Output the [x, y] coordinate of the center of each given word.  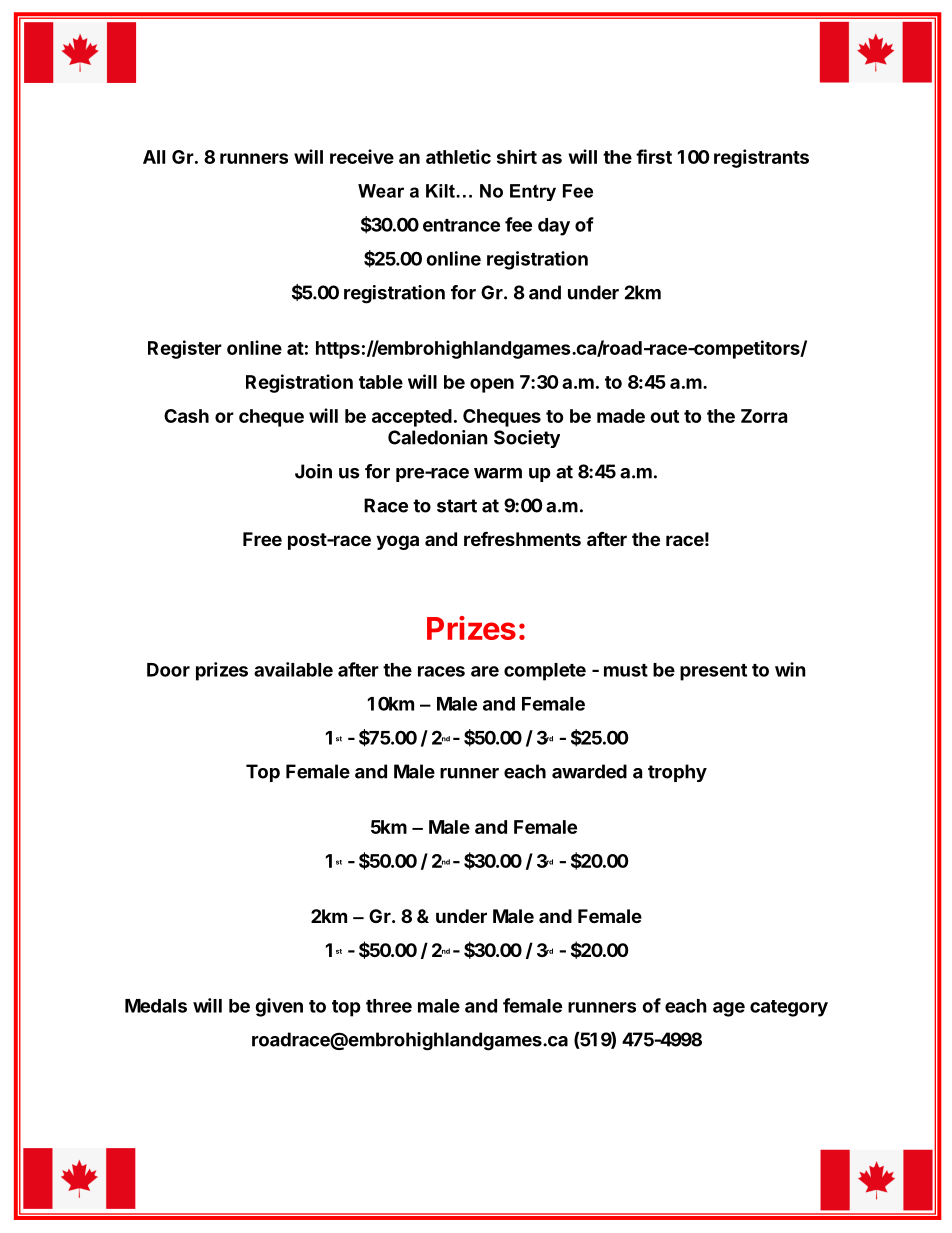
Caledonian [438, 437]
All [154, 157]
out [664, 416]
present [713, 672]
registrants [761, 158]
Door [168, 670]
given [279, 1007]
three [389, 1006]
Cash [186, 416]
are [485, 671]
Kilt [440, 191]
